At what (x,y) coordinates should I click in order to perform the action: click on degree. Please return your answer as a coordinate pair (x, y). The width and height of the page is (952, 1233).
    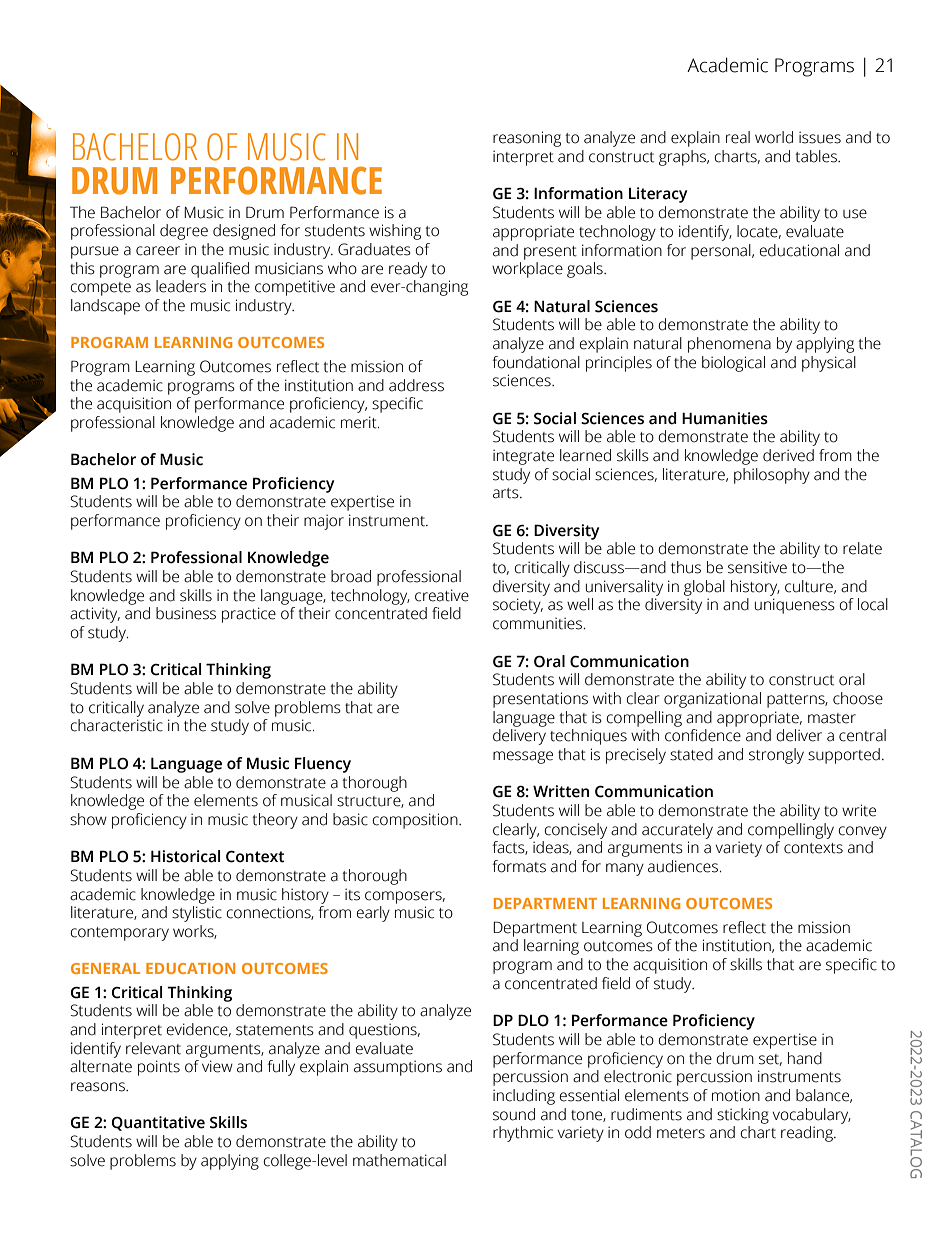
    Looking at the image, I should click on (184, 232).
